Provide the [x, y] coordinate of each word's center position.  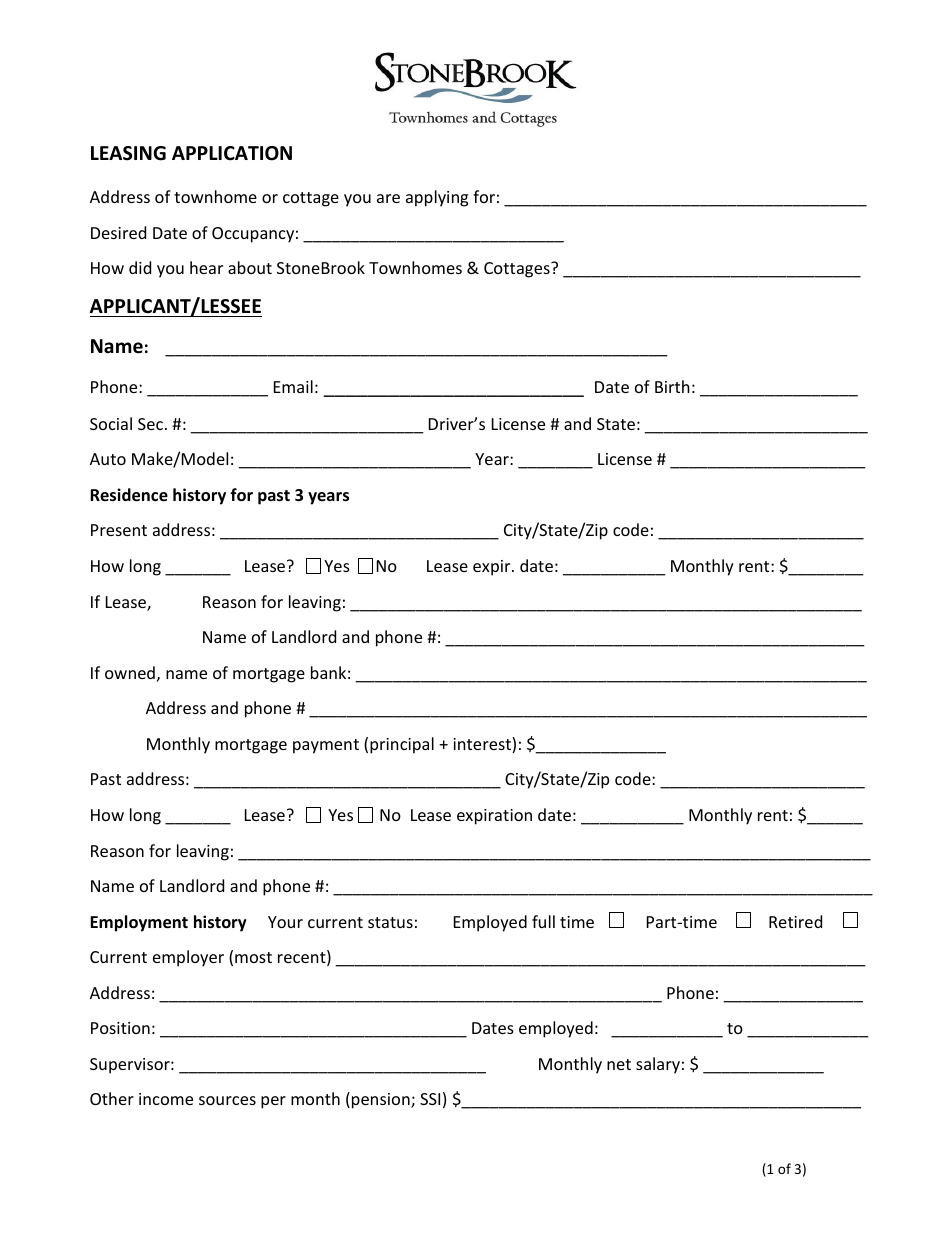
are [388, 198]
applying [437, 198]
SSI [430, 1099]
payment [326, 746]
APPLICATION [232, 153]
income [166, 1099]
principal [402, 745]
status [390, 922]
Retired [795, 921]
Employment [139, 923]
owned [130, 672]
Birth [672, 386]
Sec [150, 424]
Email [293, 386]
